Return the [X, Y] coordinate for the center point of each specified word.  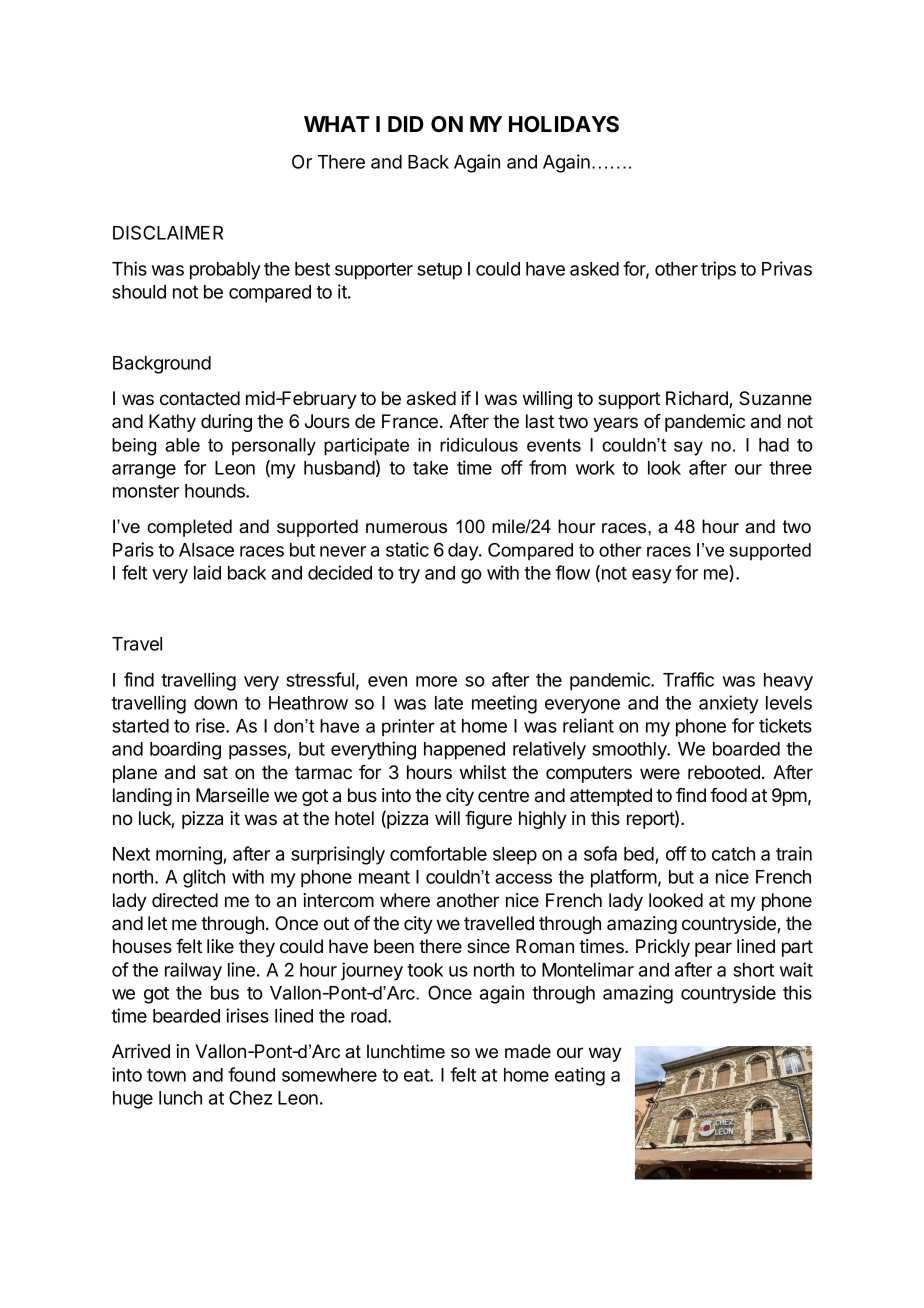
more [436, 681]
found [251, 1074]
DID [406, 124]
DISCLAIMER [168, 232]
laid [207, 572]
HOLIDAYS [564, 124]
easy [652, 576]
